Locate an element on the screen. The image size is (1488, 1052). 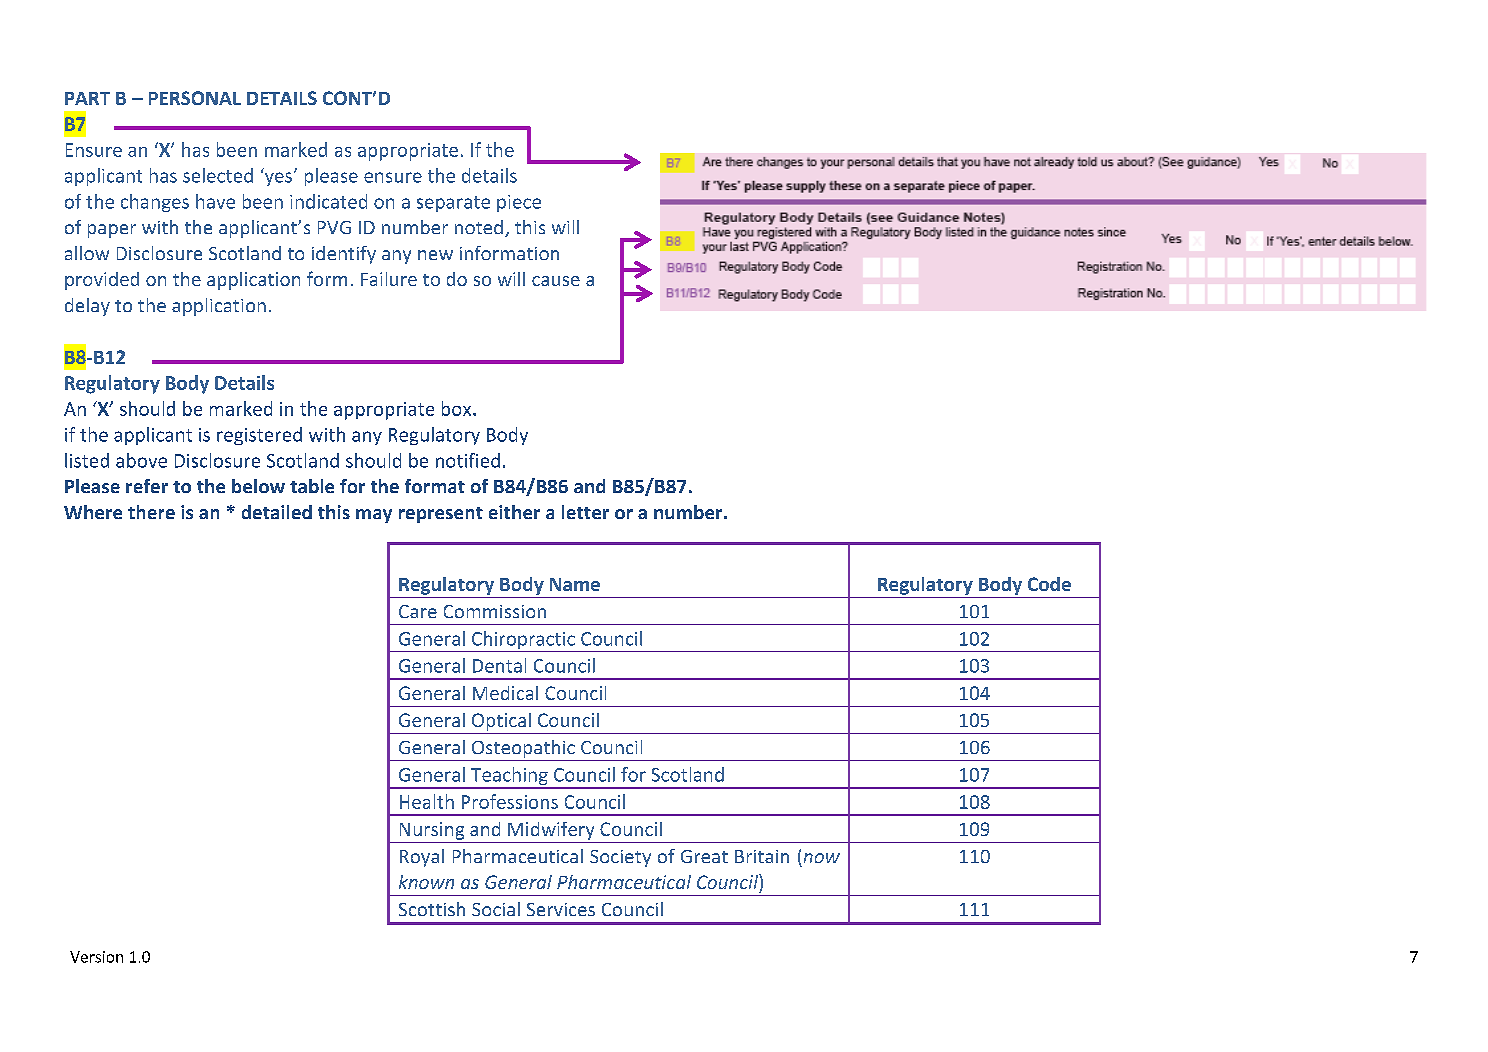
piece is located at coordinates (519, 203).
